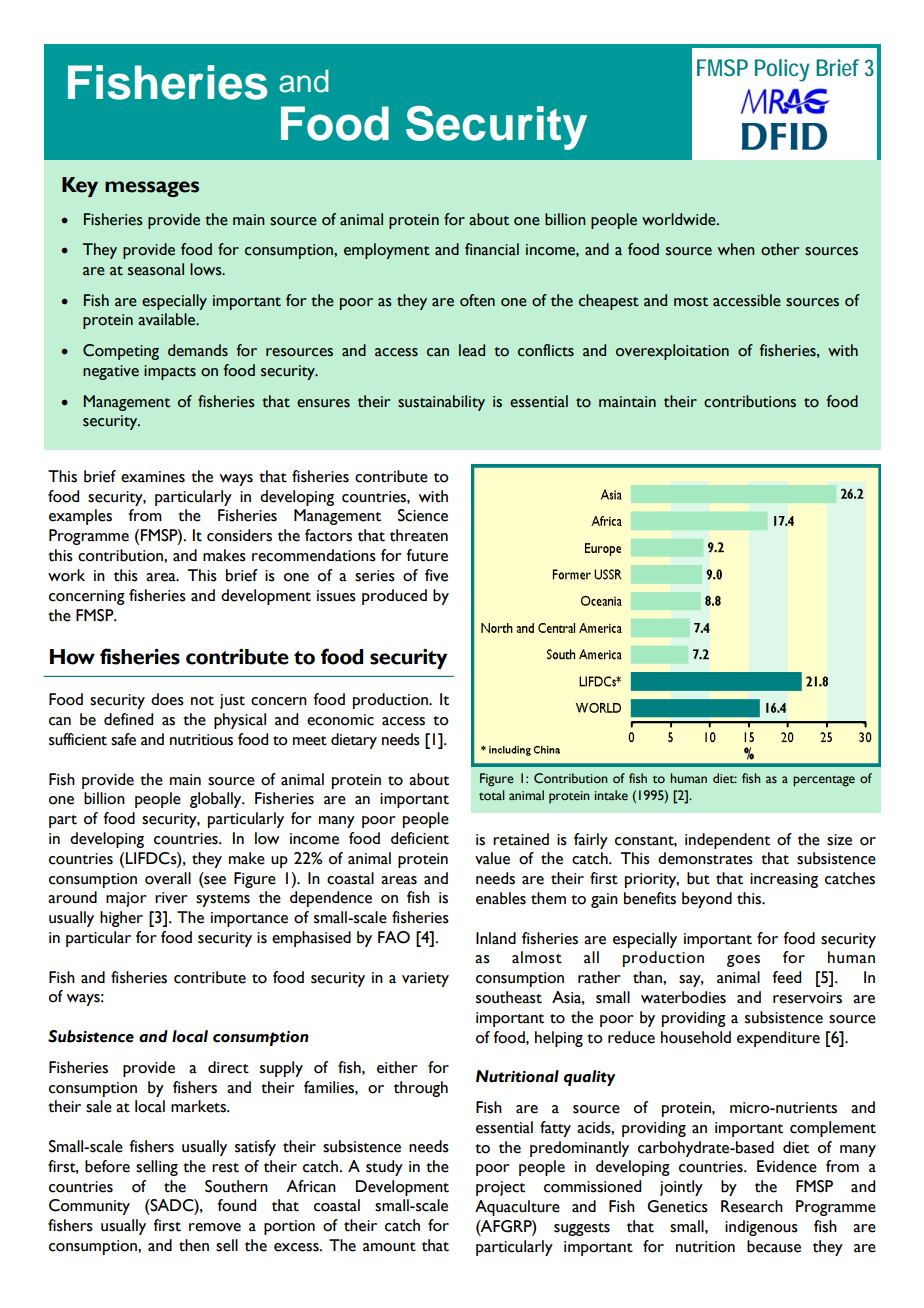 Image resolution: width=924 pixels, height=1308 pixels. What do you see at coordinates (782, 70) in the screenshot?
I see `Policy` at bounding box center [782, 70].
